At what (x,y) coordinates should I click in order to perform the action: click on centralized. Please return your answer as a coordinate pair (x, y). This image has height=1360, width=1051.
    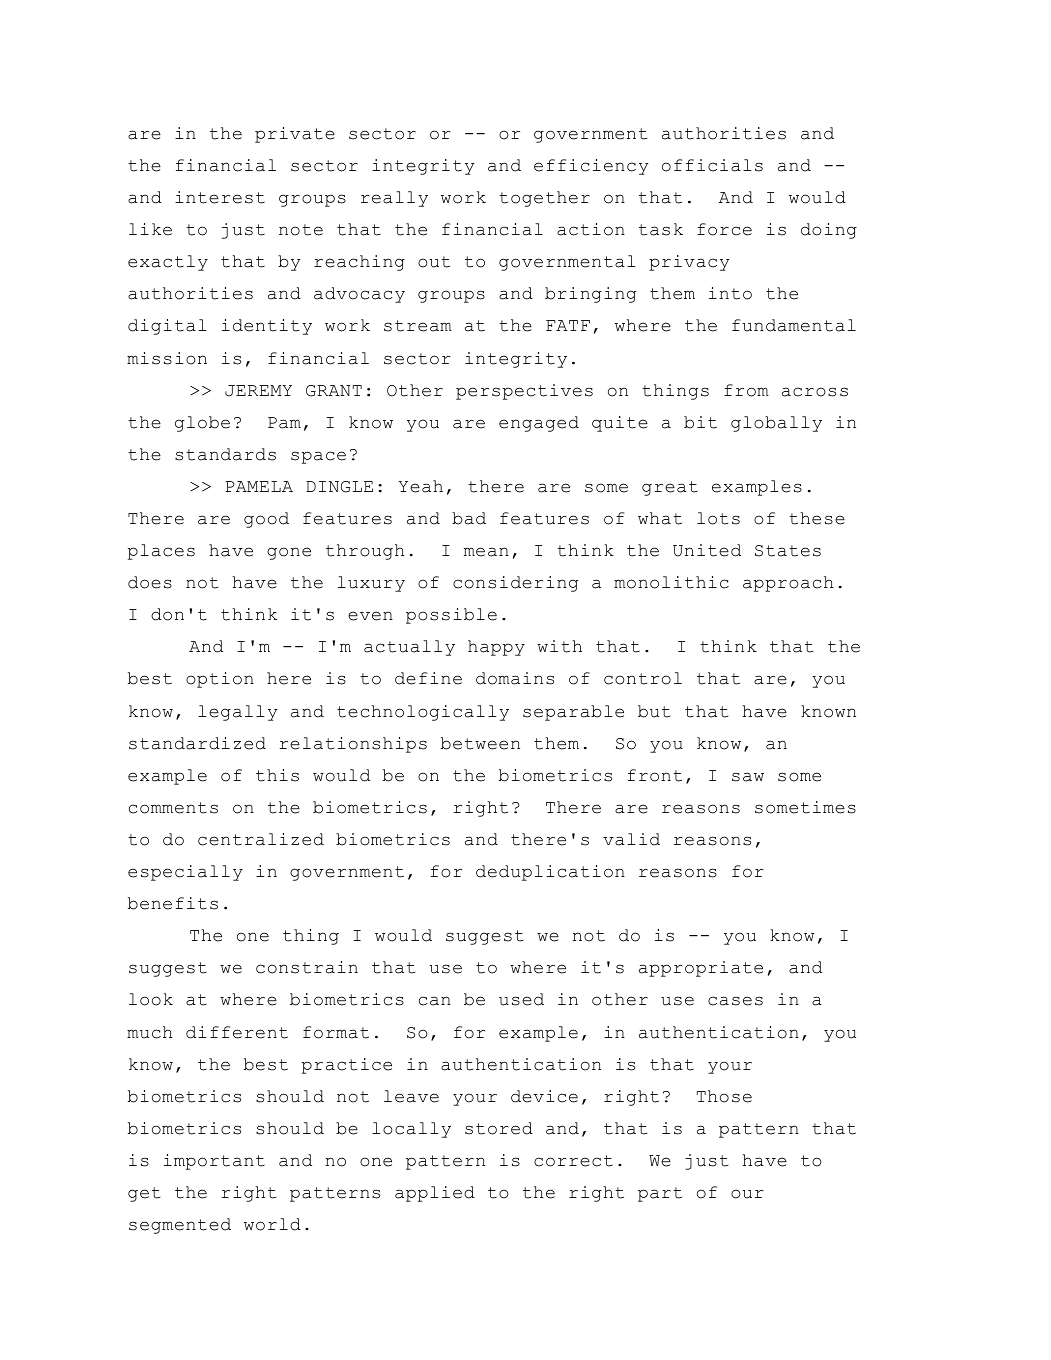
    Looking at the image, I should click on (261, 839).
